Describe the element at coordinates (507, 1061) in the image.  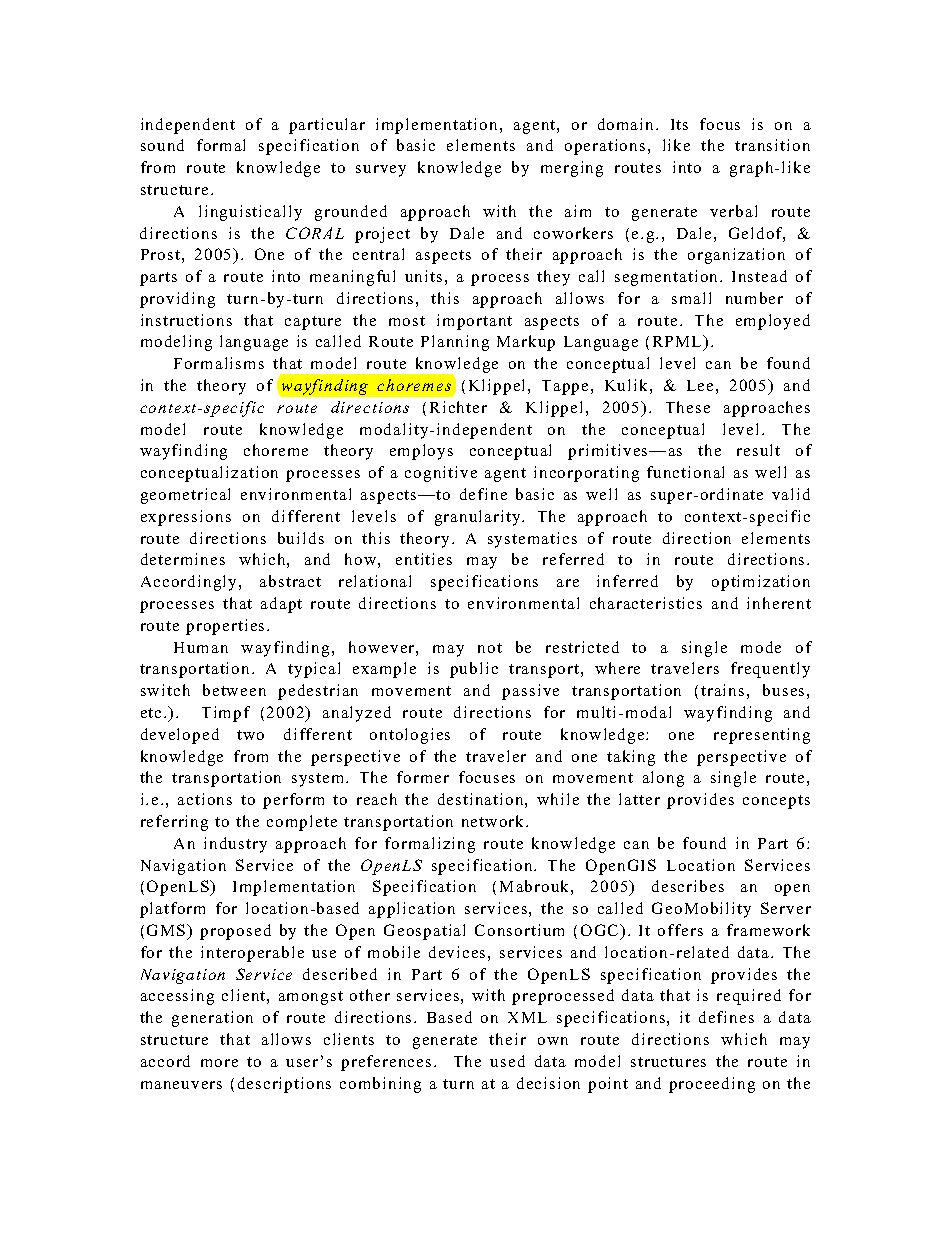
I see `used` at that location.
